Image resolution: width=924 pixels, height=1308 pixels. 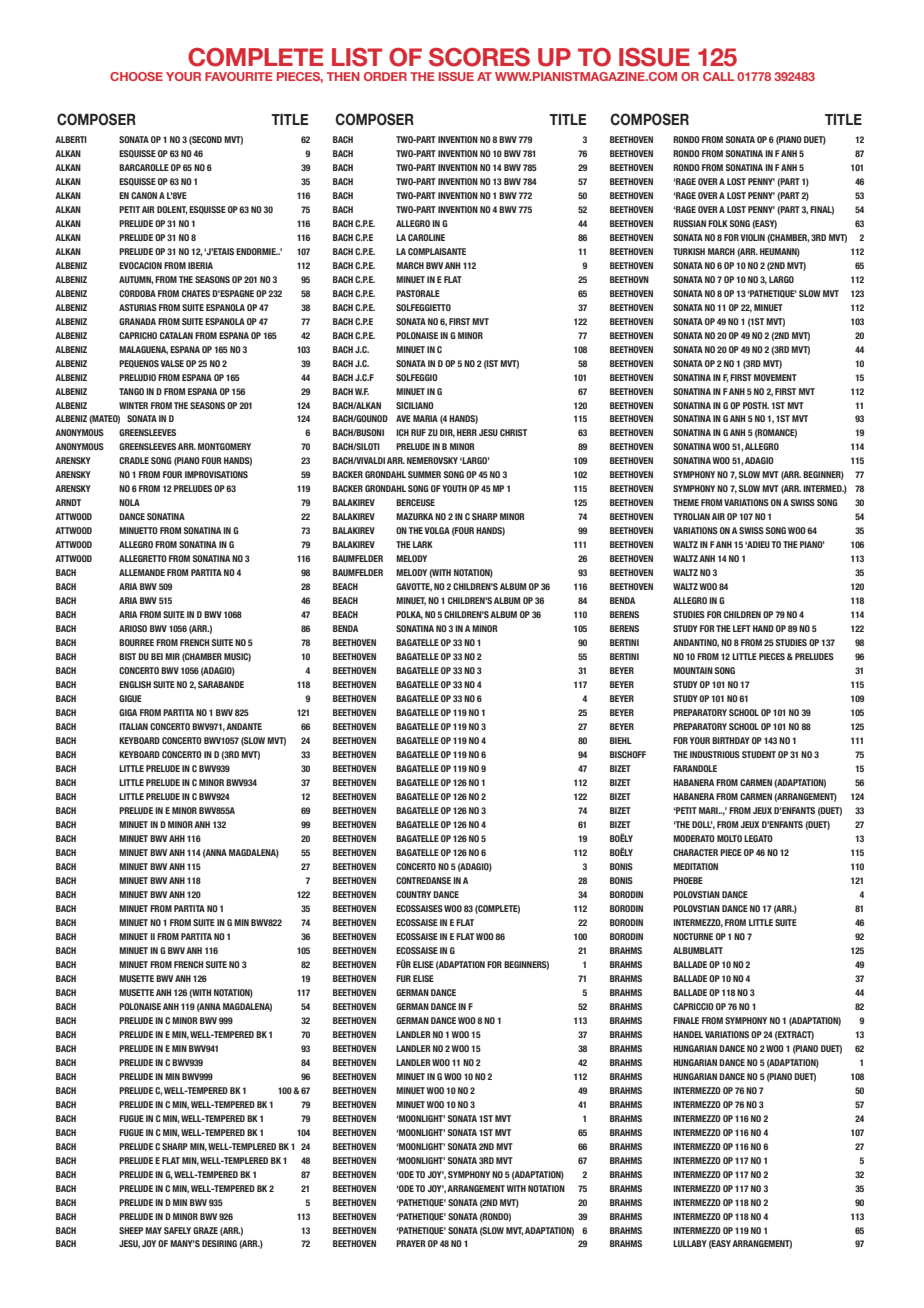 What do you see at coordinates (385, 76) in the screenshot?
I see `ORDER` at bounding box center [385, 76].
